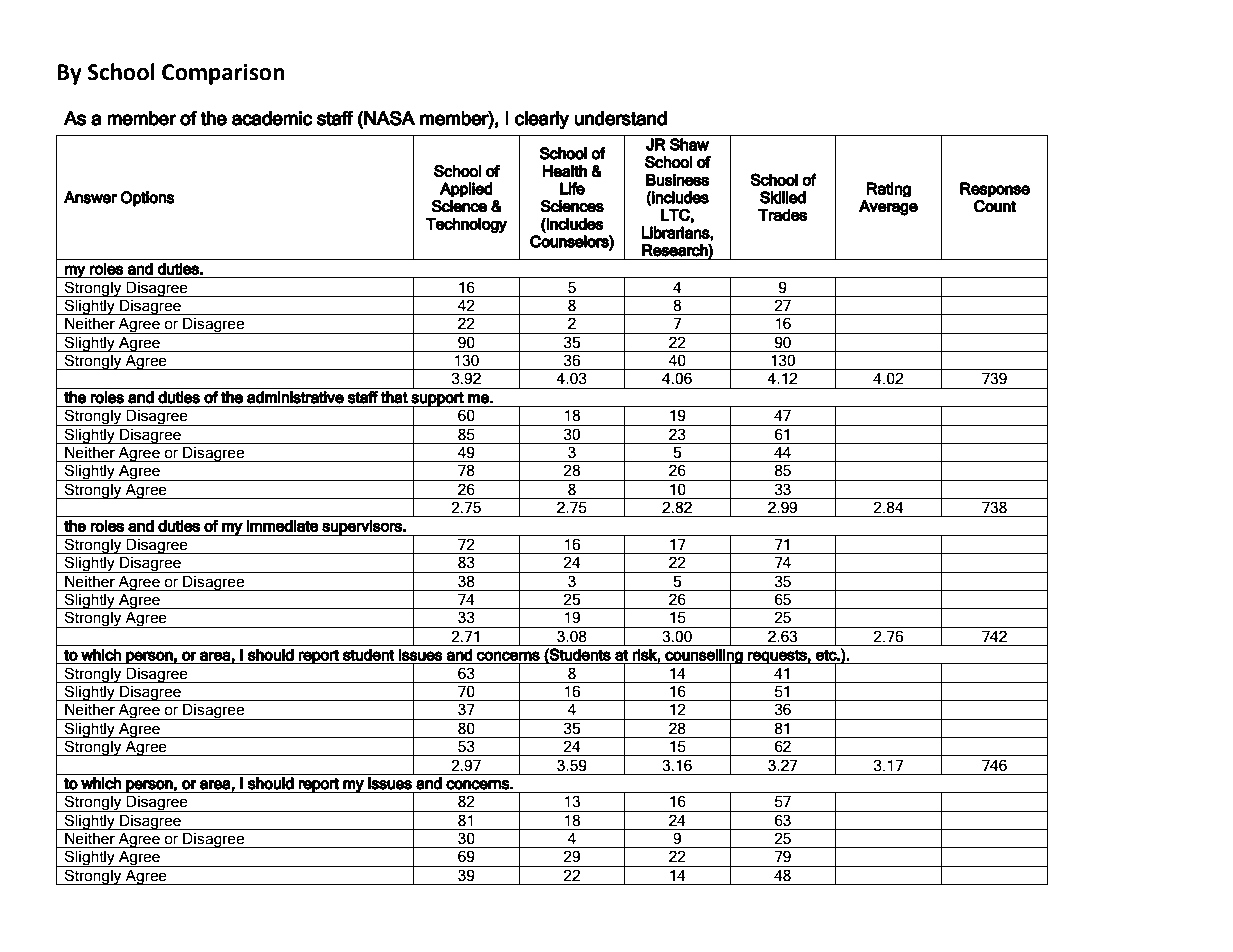 This screenshot has height=952, width=1233. I want to click on Shaw, so click(689, 144).
